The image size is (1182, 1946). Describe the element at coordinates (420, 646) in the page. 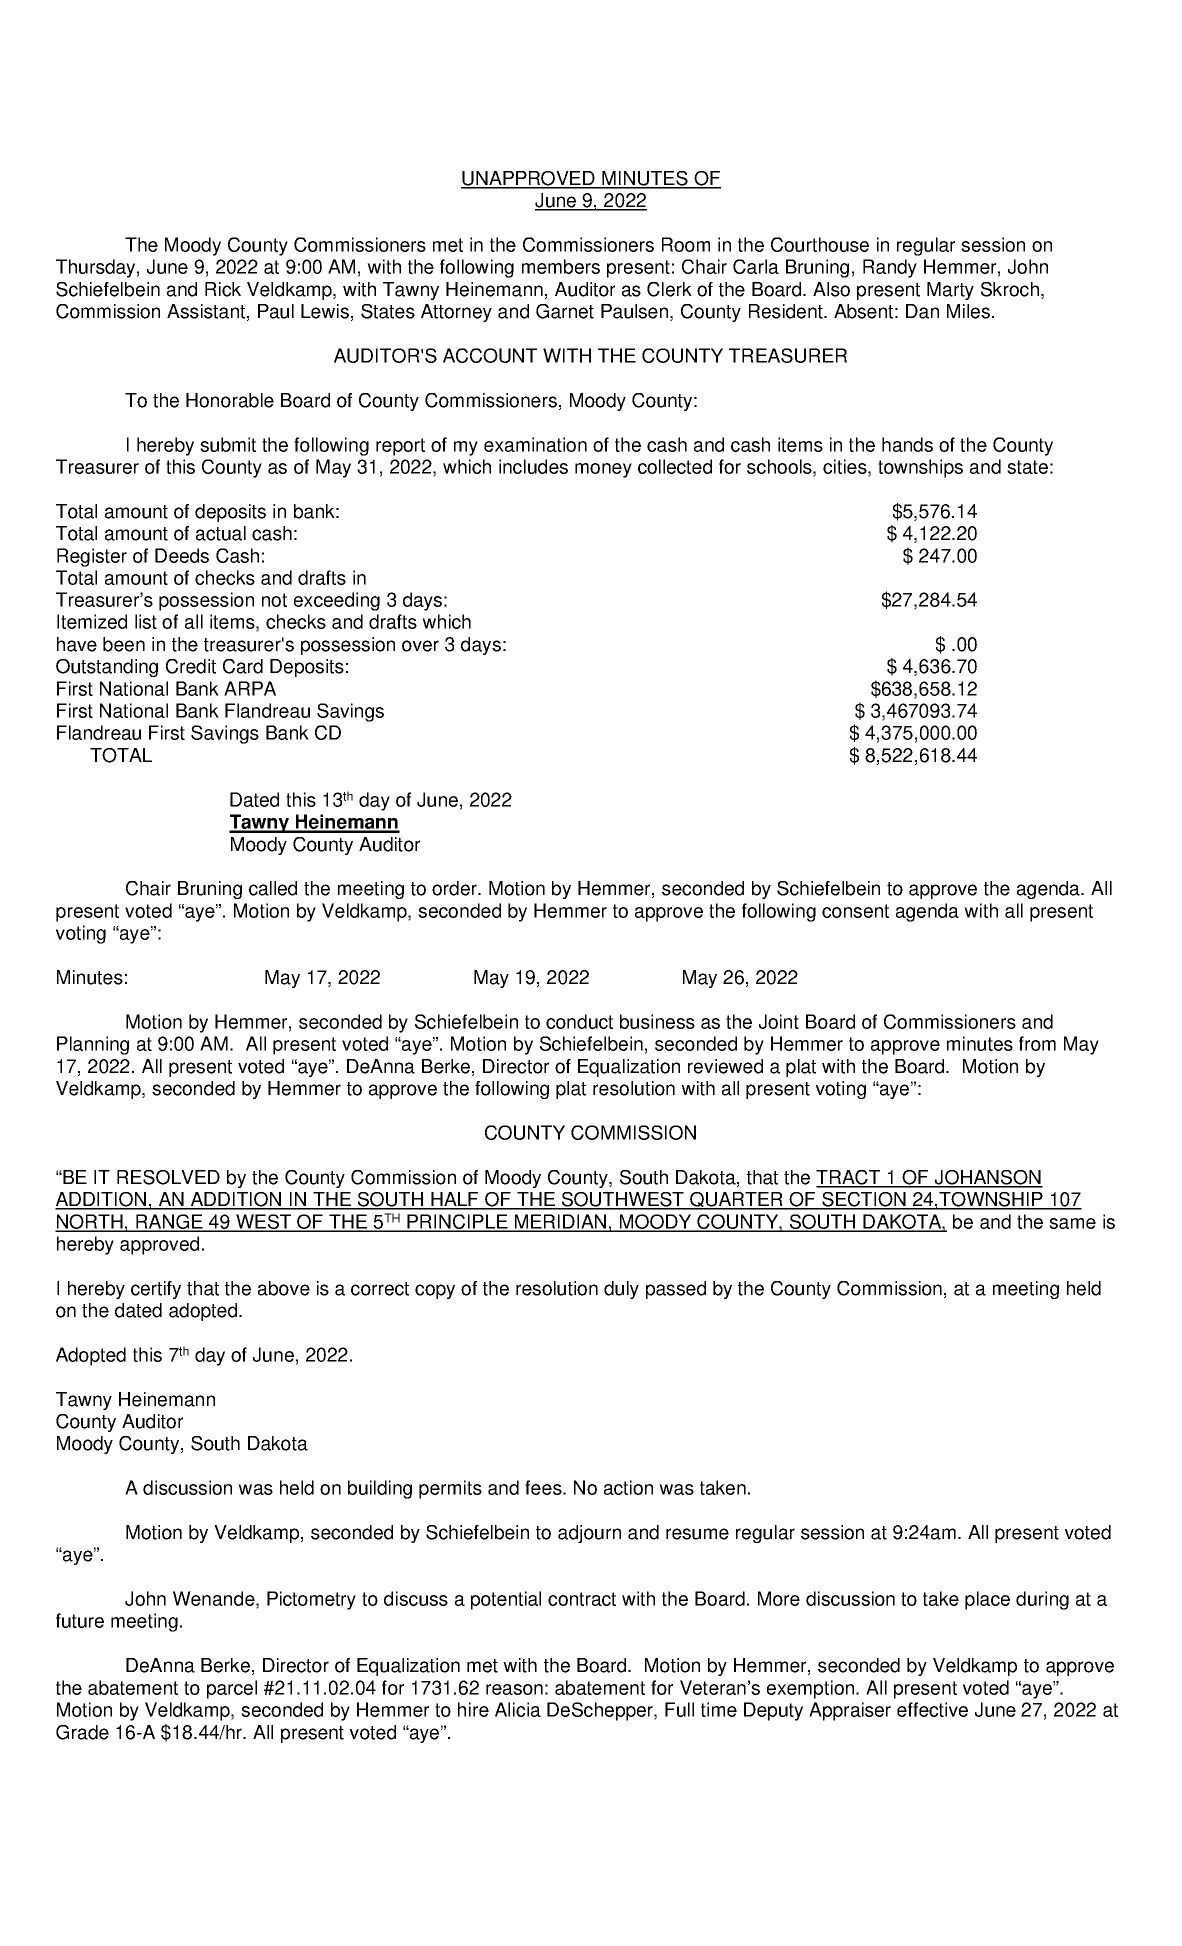

I see `over` at that location.
